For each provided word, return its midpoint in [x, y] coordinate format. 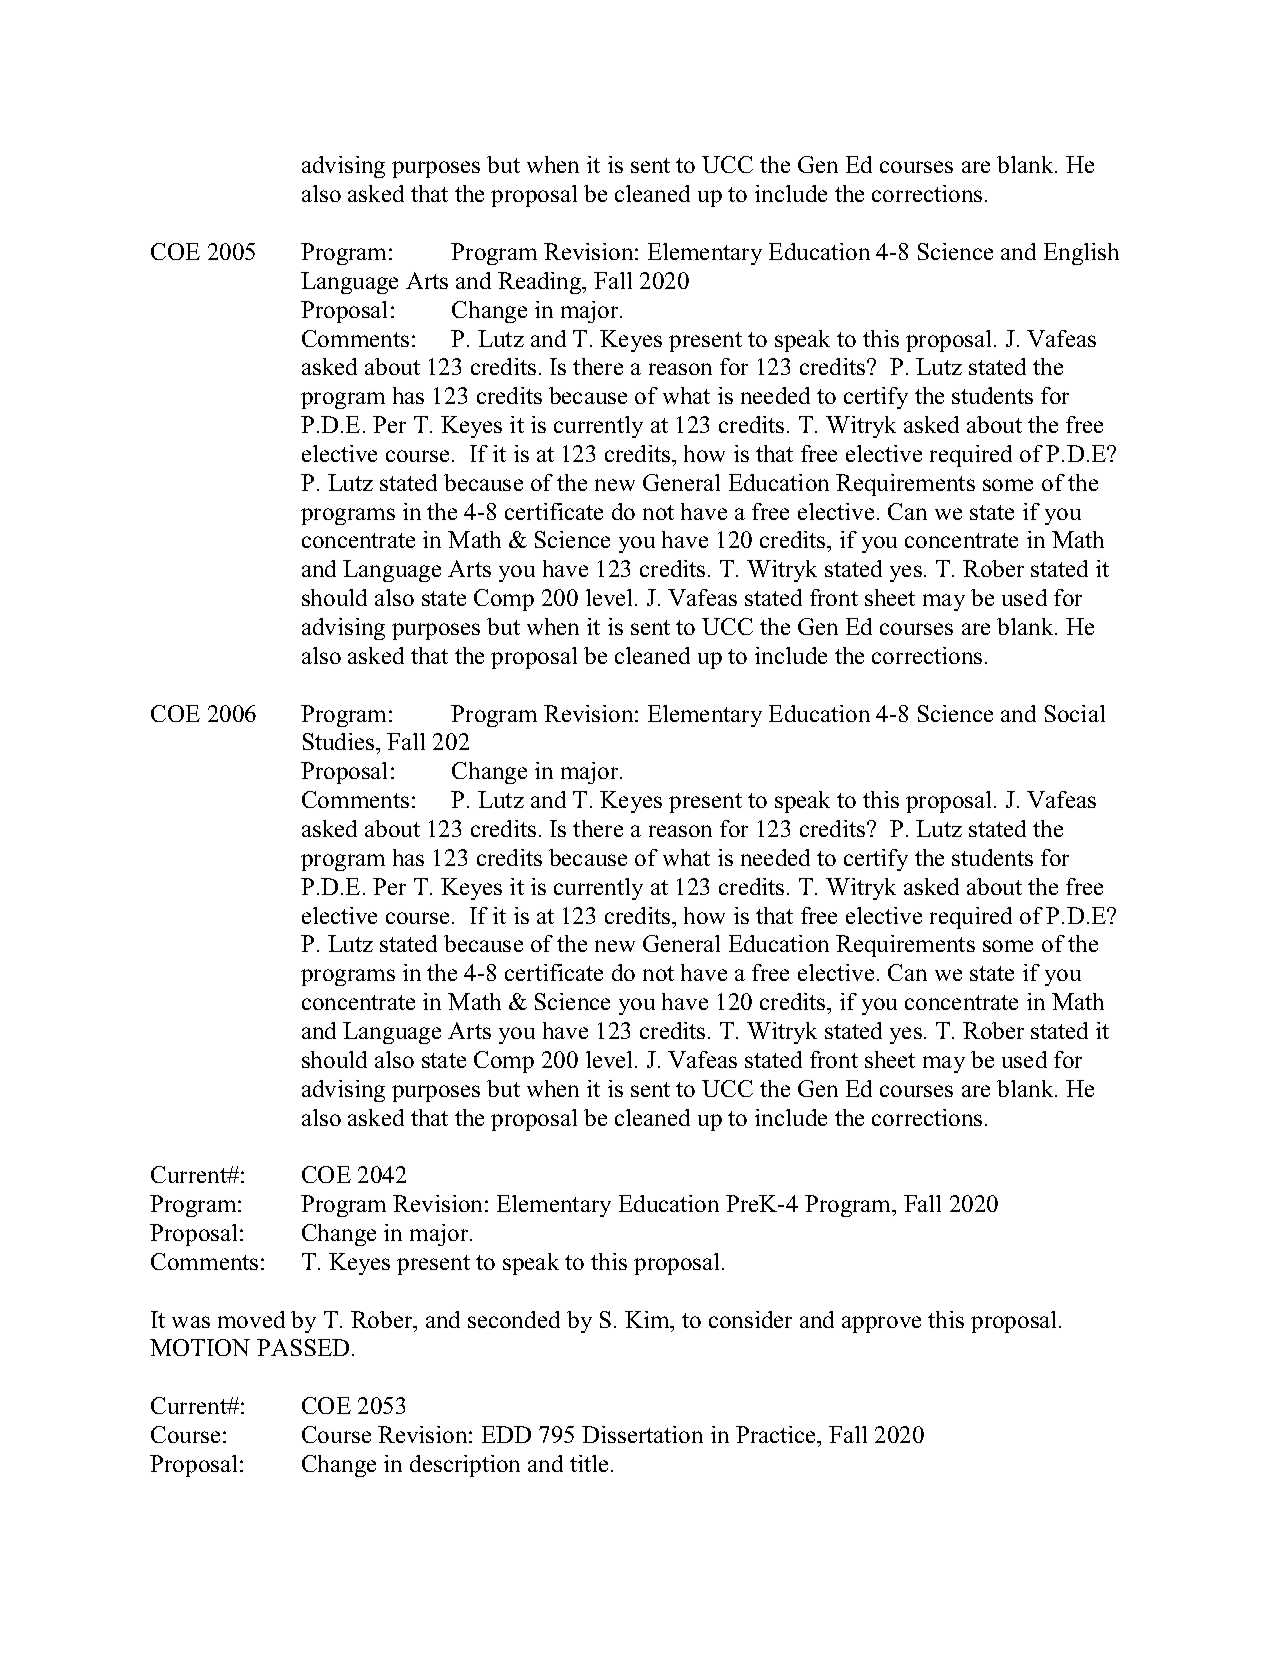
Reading [541, 283]
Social [1075, 713]
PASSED [303, 1347]
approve [881, 1324]
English [1081, 254]
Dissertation [642, 1434]
